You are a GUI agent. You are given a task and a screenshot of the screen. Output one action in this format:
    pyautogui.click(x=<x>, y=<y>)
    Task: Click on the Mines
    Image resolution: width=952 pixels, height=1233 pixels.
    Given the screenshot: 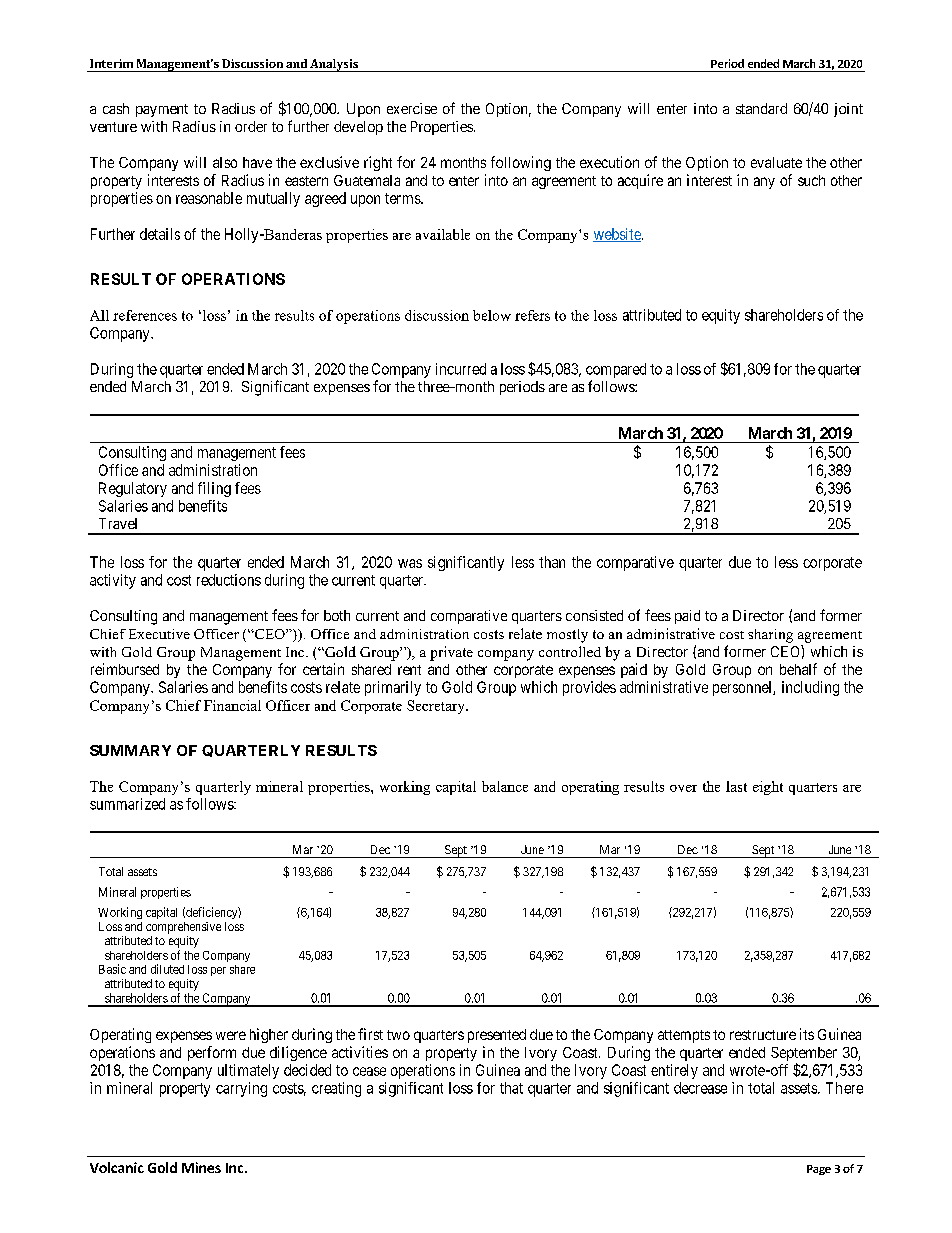 What is the action you would take?
    pyautogui.click(x=201, y=1167)
